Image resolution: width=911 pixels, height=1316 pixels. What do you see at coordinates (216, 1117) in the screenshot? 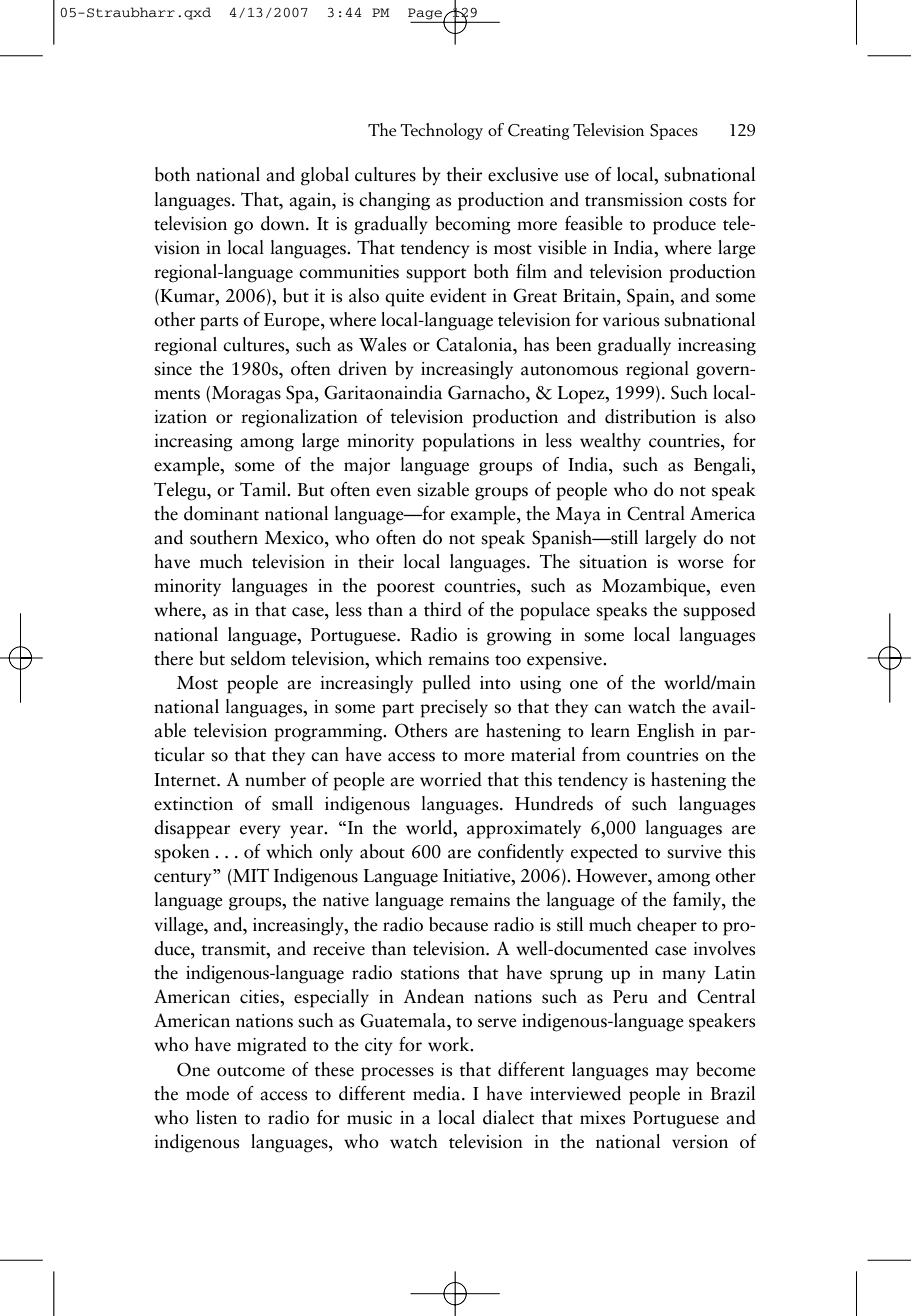
I see `listen` at bounding box center [216, 1117].
